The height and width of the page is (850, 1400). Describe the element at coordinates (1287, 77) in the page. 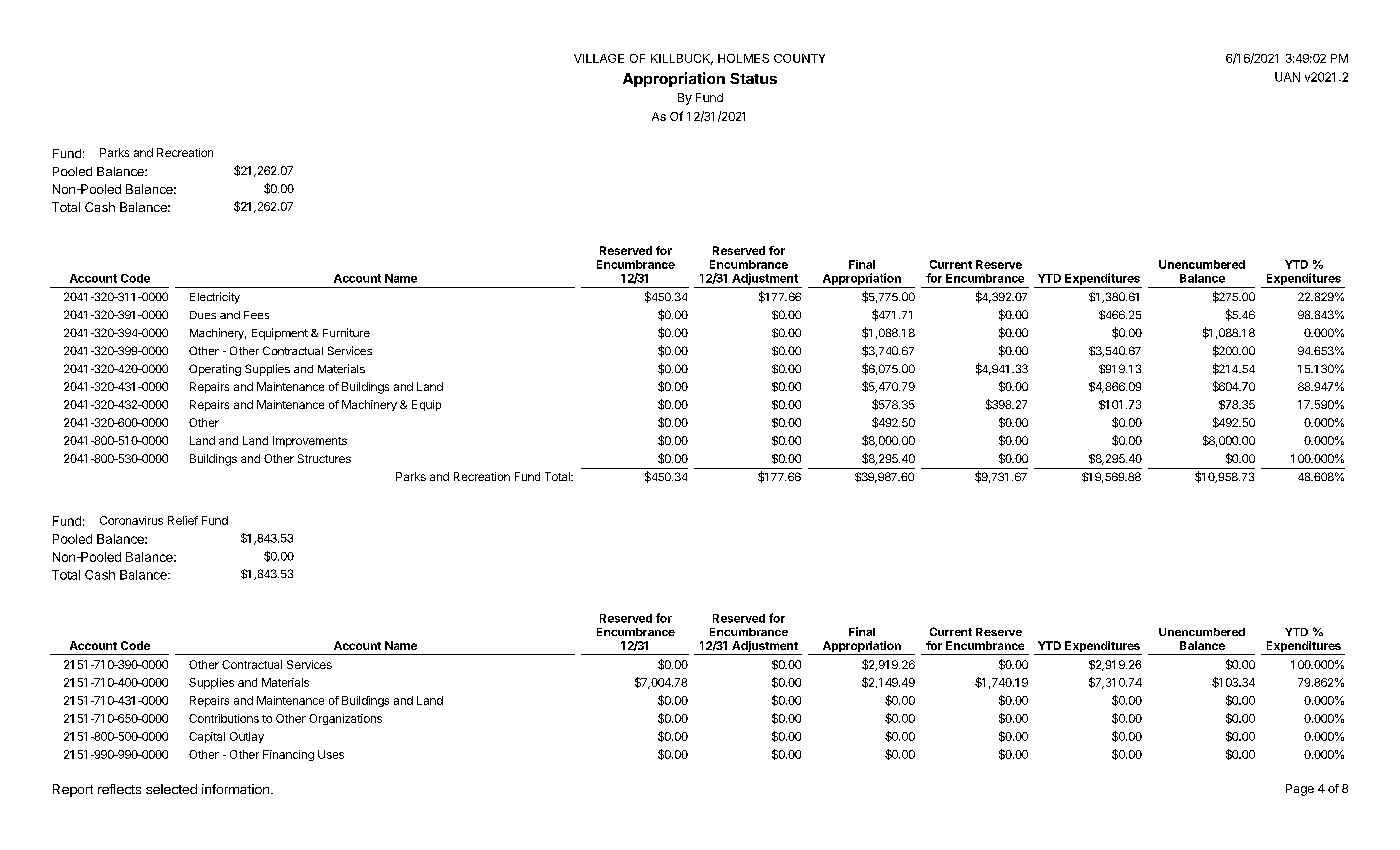

I see `UAN` at that location.
